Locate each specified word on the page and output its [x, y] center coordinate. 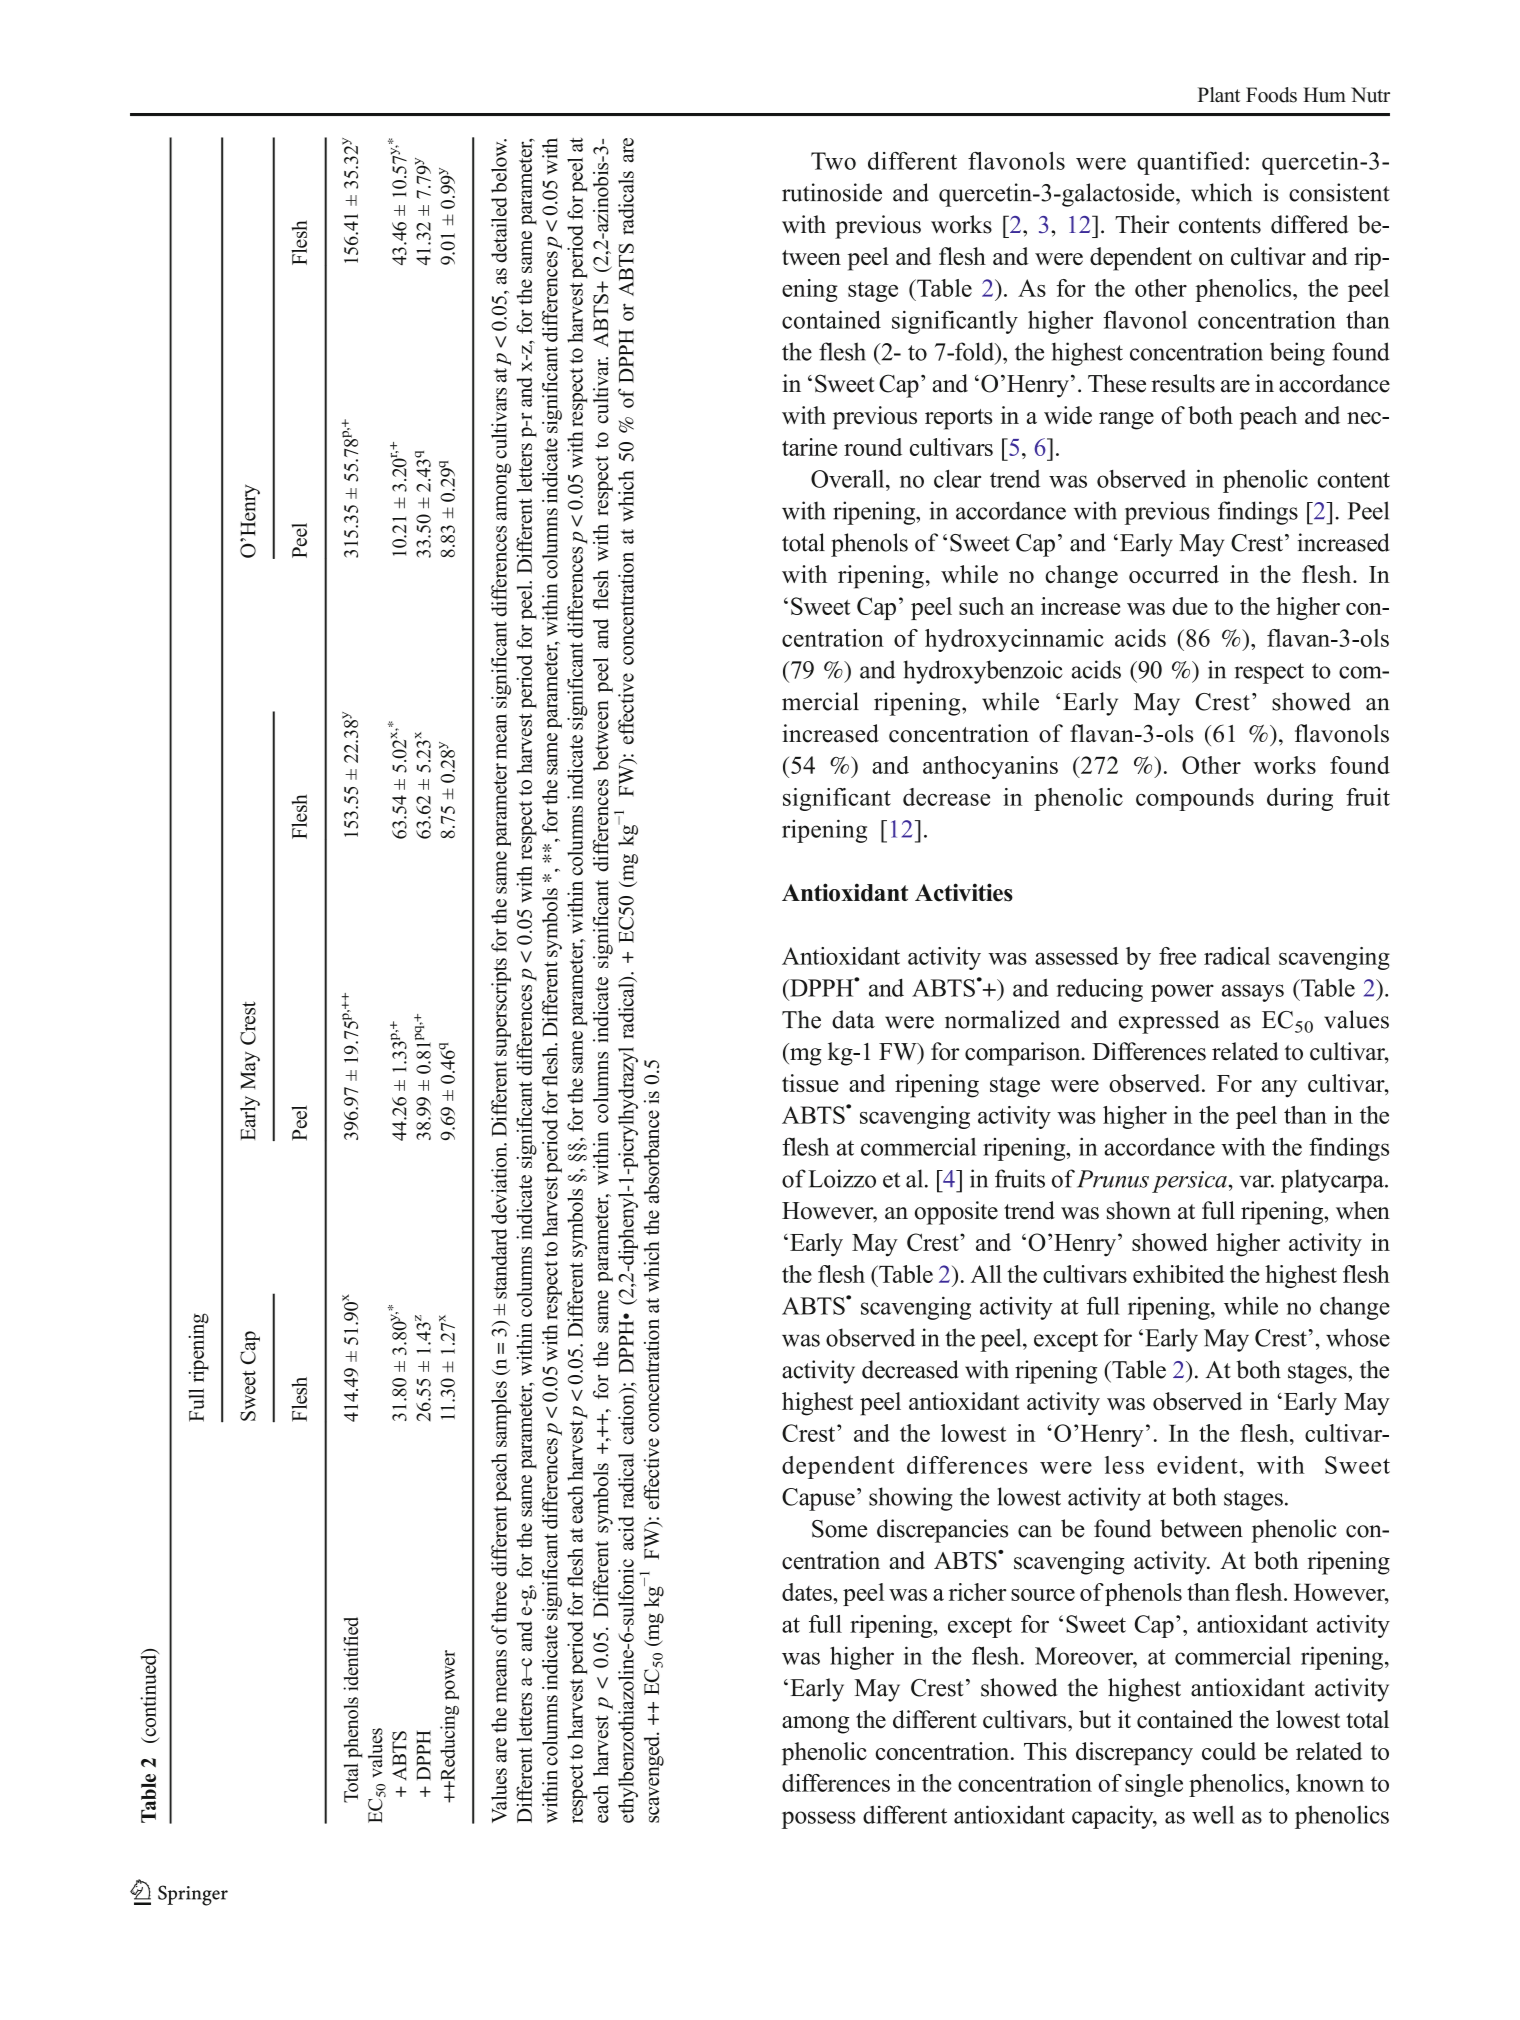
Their [1142, 224]
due [1190, 606]
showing [911, 1499]
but [1095, 1719]
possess [819, 1820]
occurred [1174, 574]
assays [1253, 993]
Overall [849, 478]
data [853, 1019]
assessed [1077, 956]
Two [833, 161]
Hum [1324, 95]
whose [1358, 1337]
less [1124, 1465]
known [1330, 1783]
